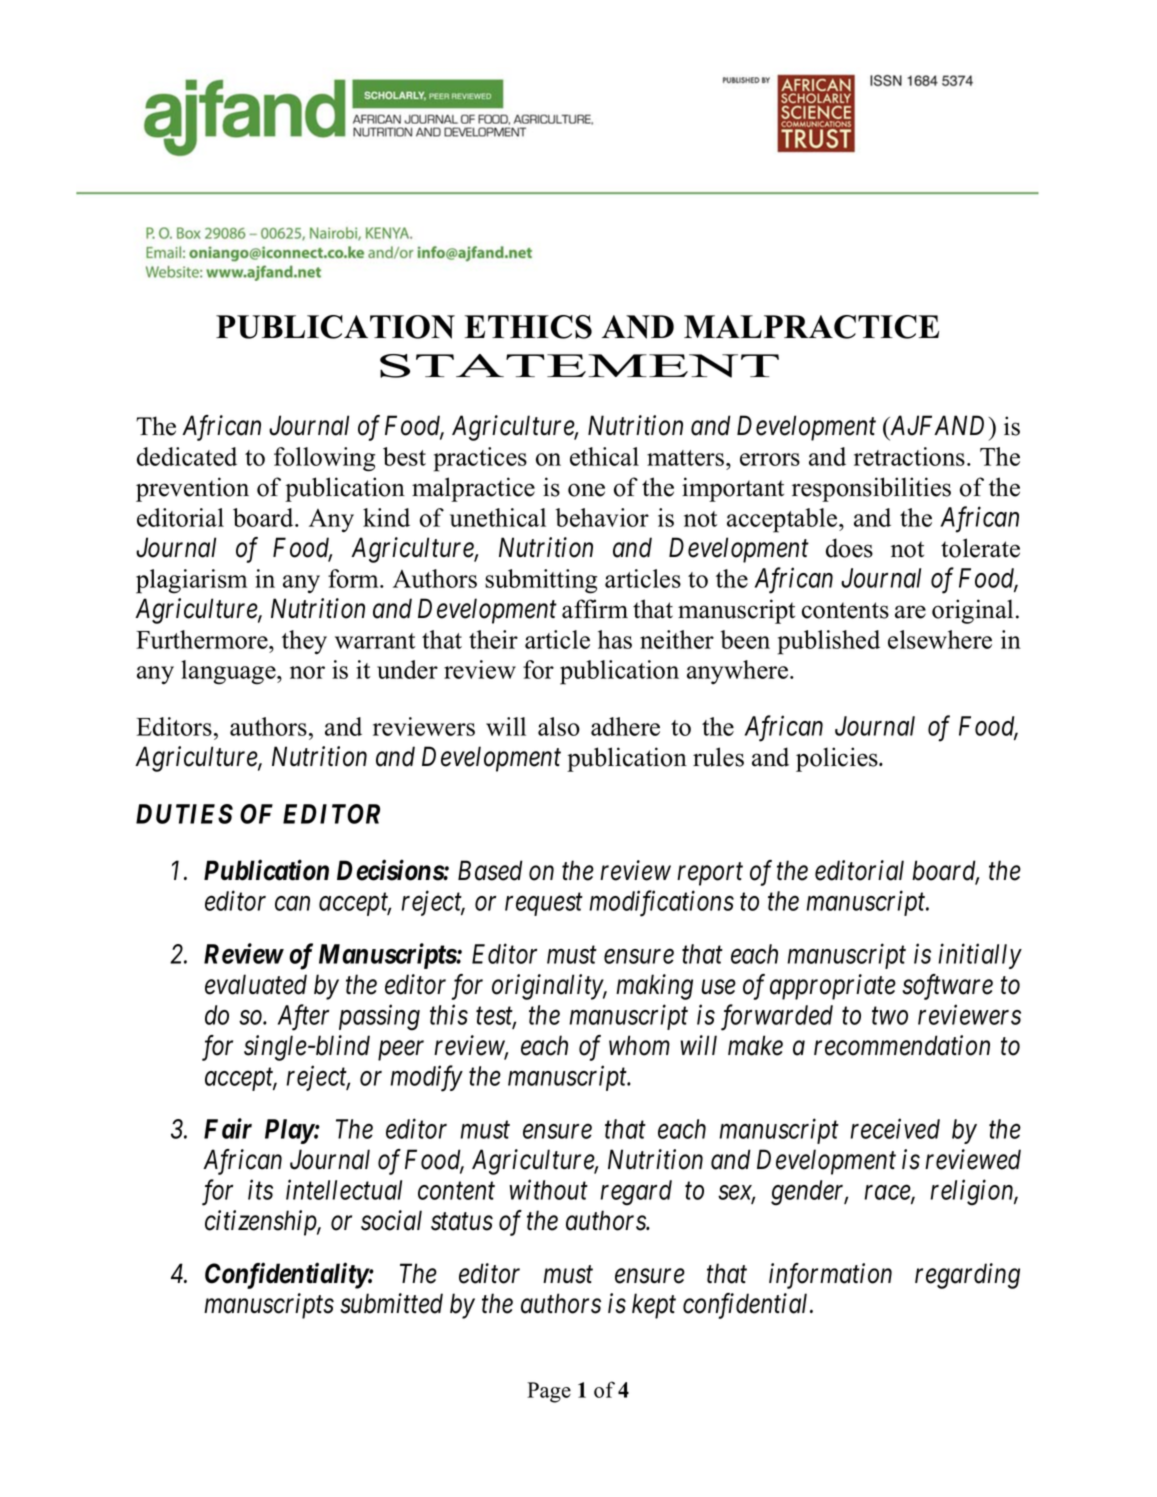 The width and height of the image is (1157, 1497). I want to click on STATEMENT, so click(579, 366).
